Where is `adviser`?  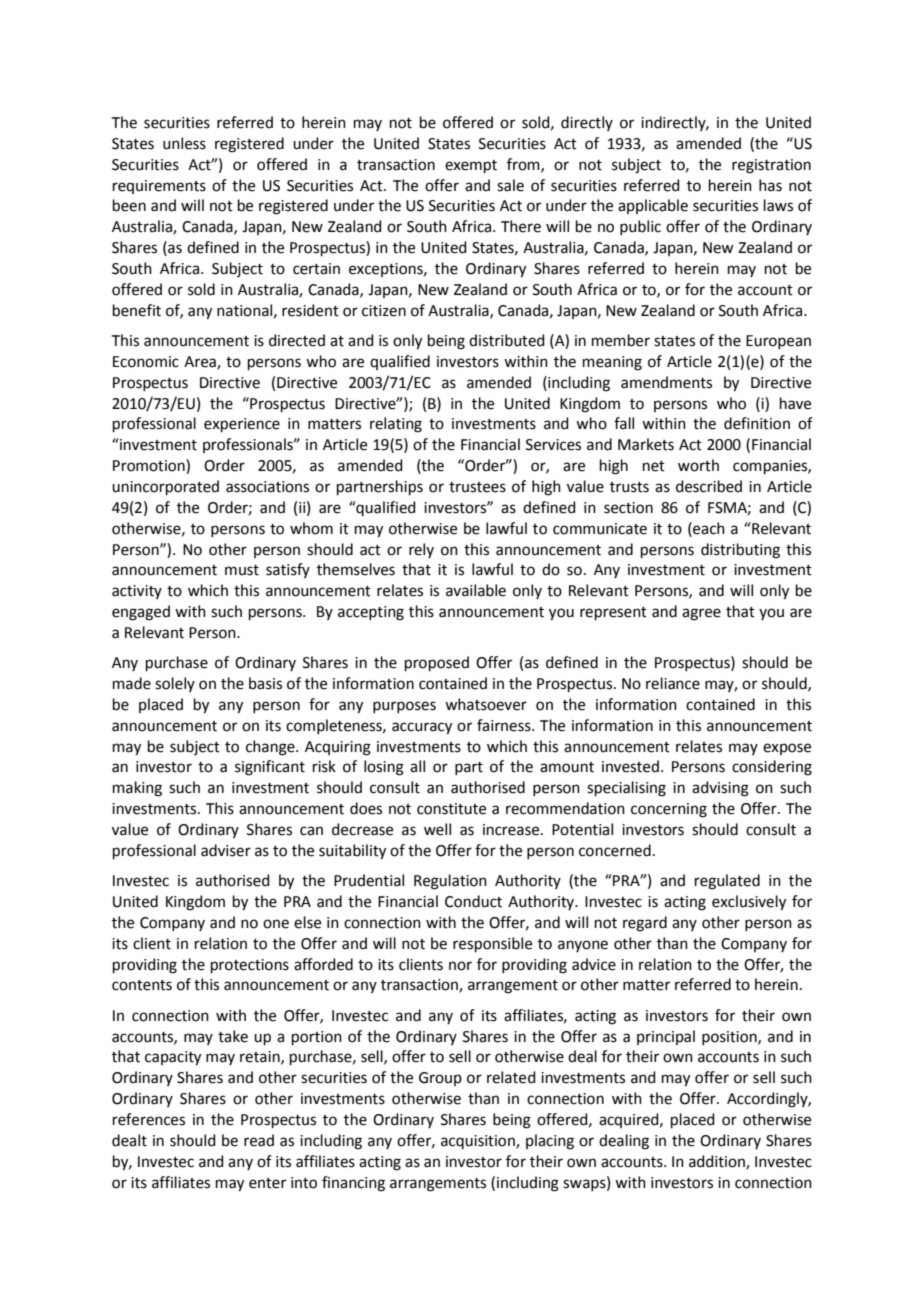 adviser is located at coordinates (226, 850).
